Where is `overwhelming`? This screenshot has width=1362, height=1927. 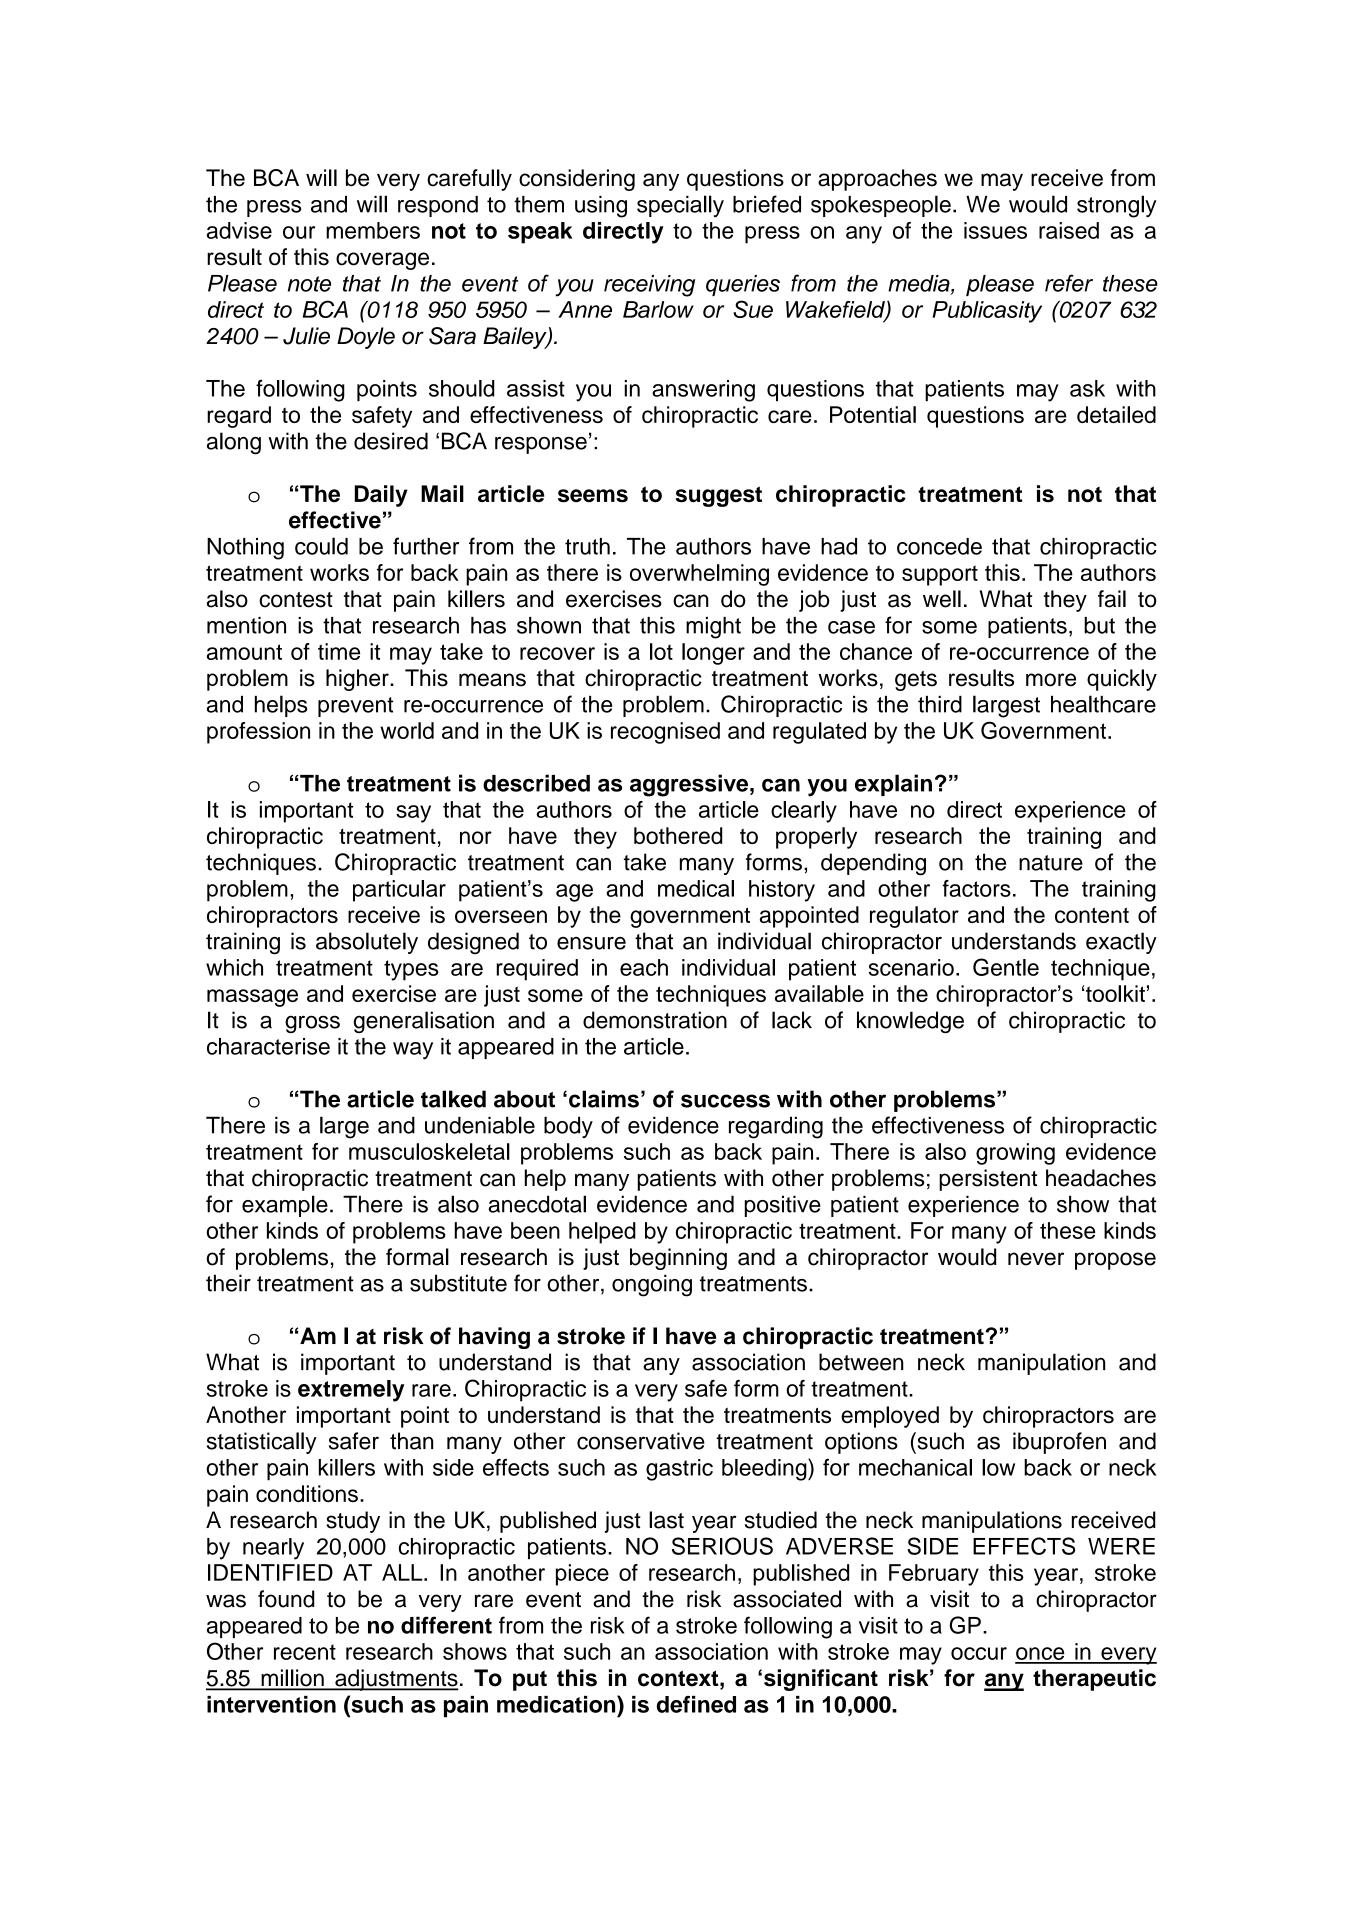
overwhelming is located at coordinates (699, 575).
